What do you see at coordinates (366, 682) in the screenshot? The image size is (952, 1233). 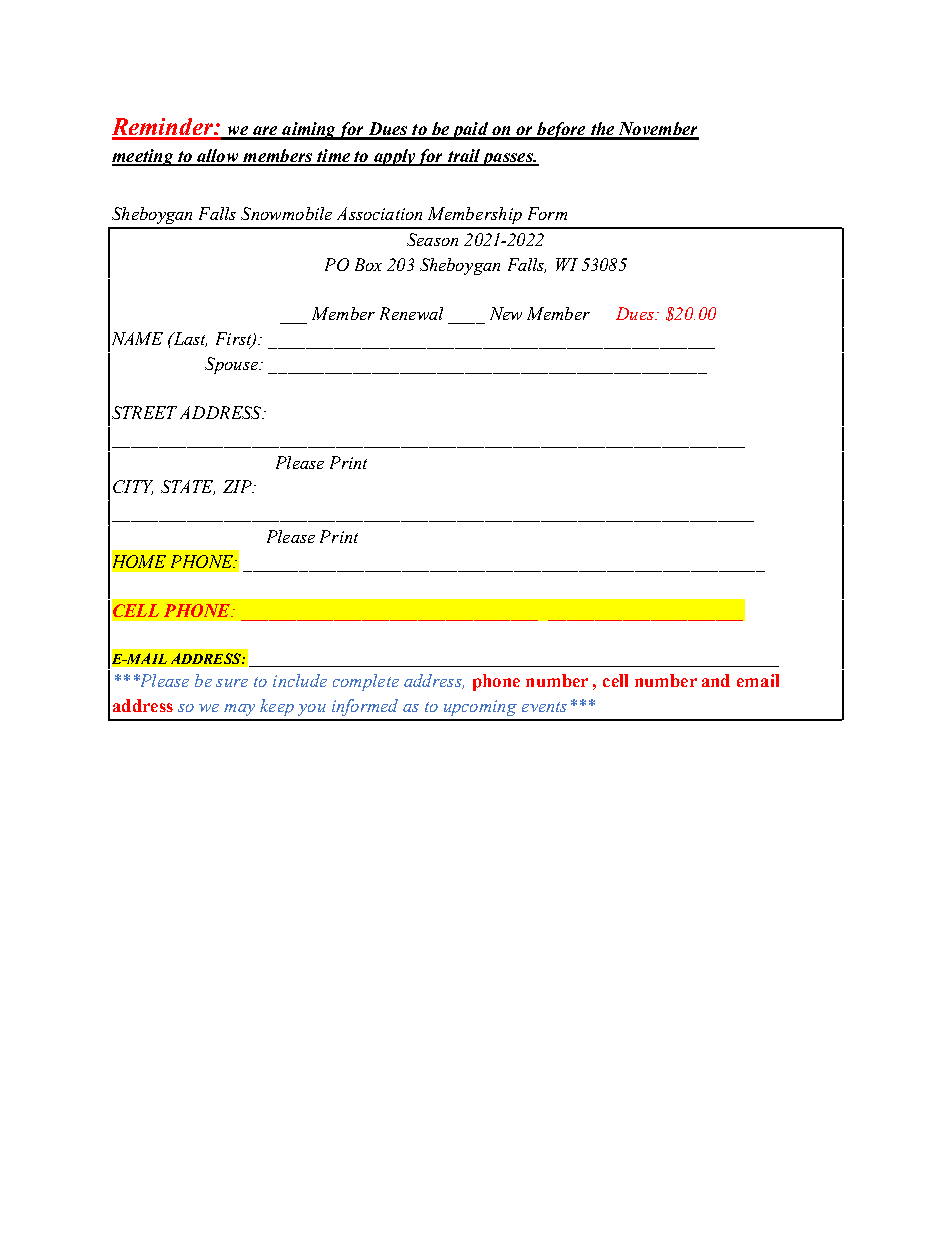 I see `complete` at bounding box center [366, 682].
